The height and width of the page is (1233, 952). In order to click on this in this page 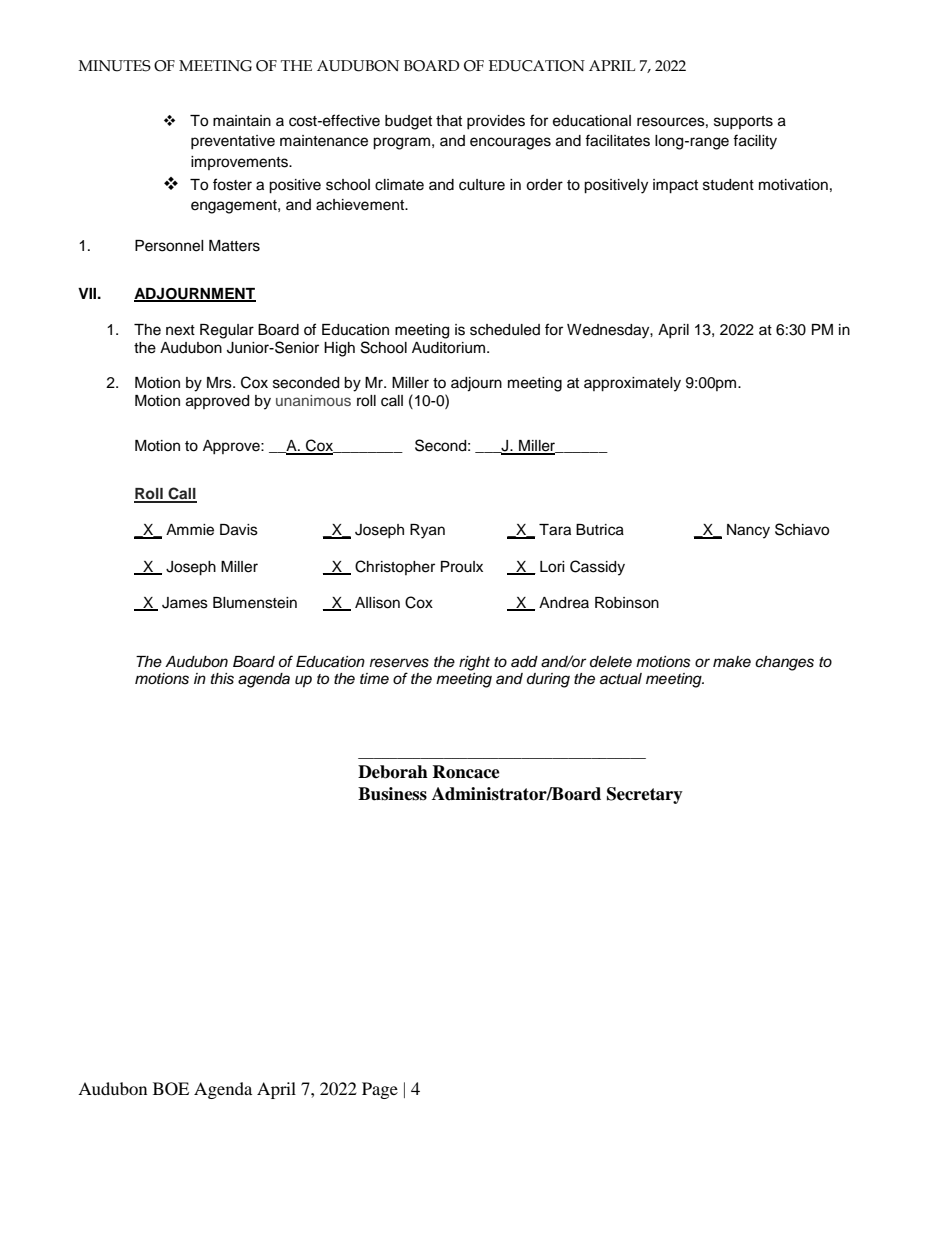, I will do `click(222, 679)`.
